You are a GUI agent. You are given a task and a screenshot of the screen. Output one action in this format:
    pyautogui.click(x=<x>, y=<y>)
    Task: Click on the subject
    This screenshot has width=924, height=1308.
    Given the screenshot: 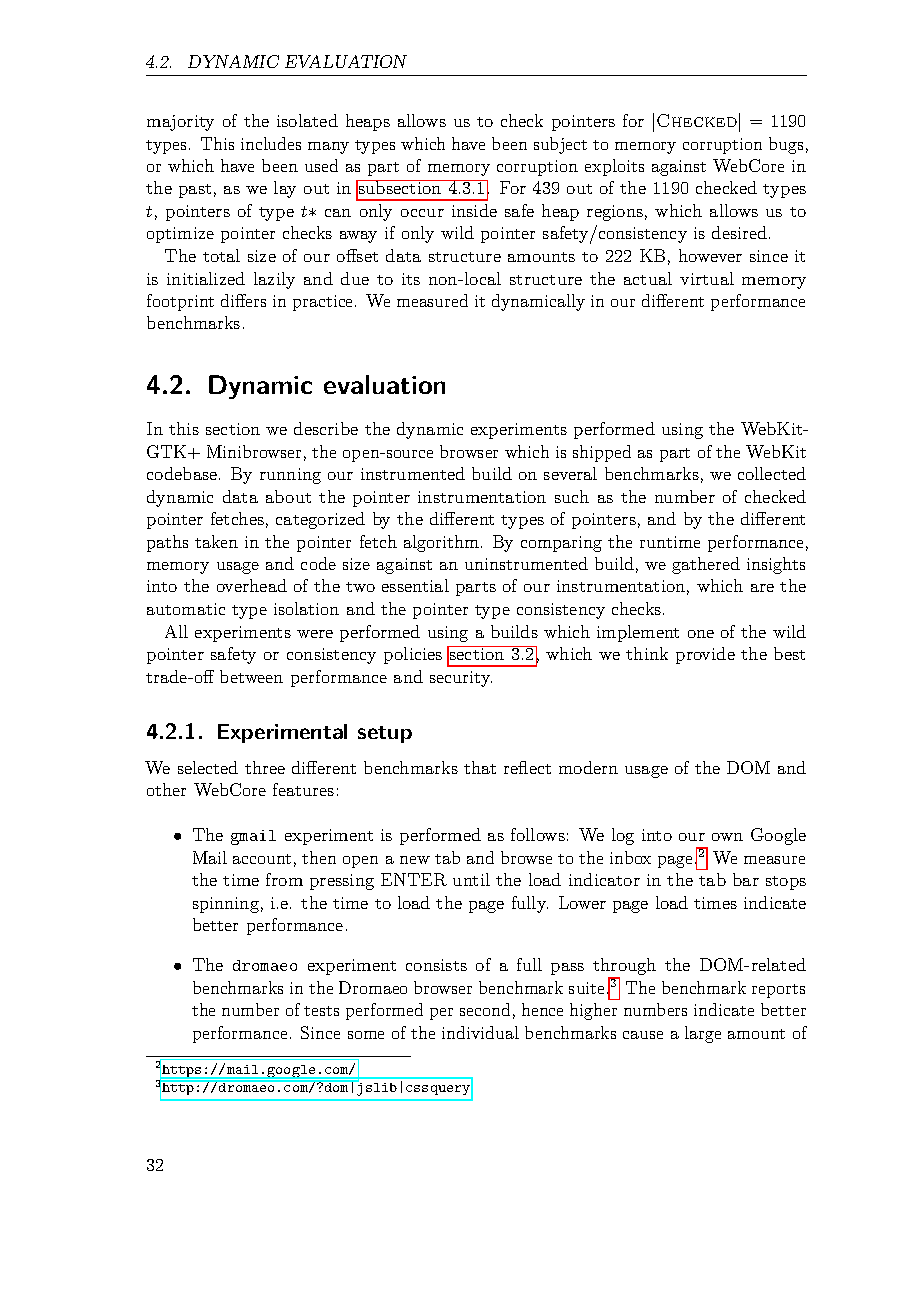 What is the action you would take?
    pyautogui.click(x=560, y=145)
